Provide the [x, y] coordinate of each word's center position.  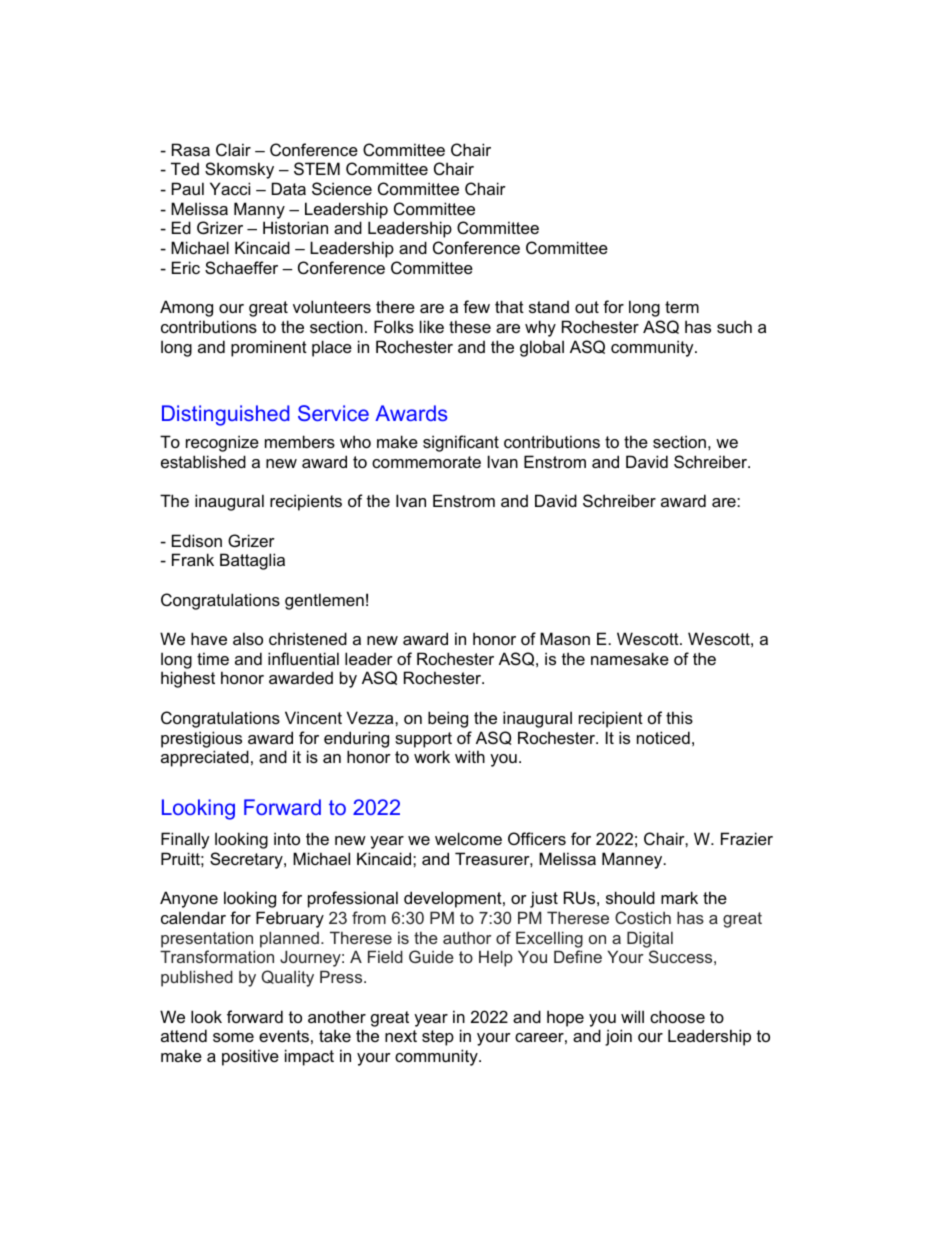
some [233, 1037]
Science [342, 188]
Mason [565, 638]
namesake [630, 658]
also [248, 638]
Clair [233, 149]
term [682, 307]
